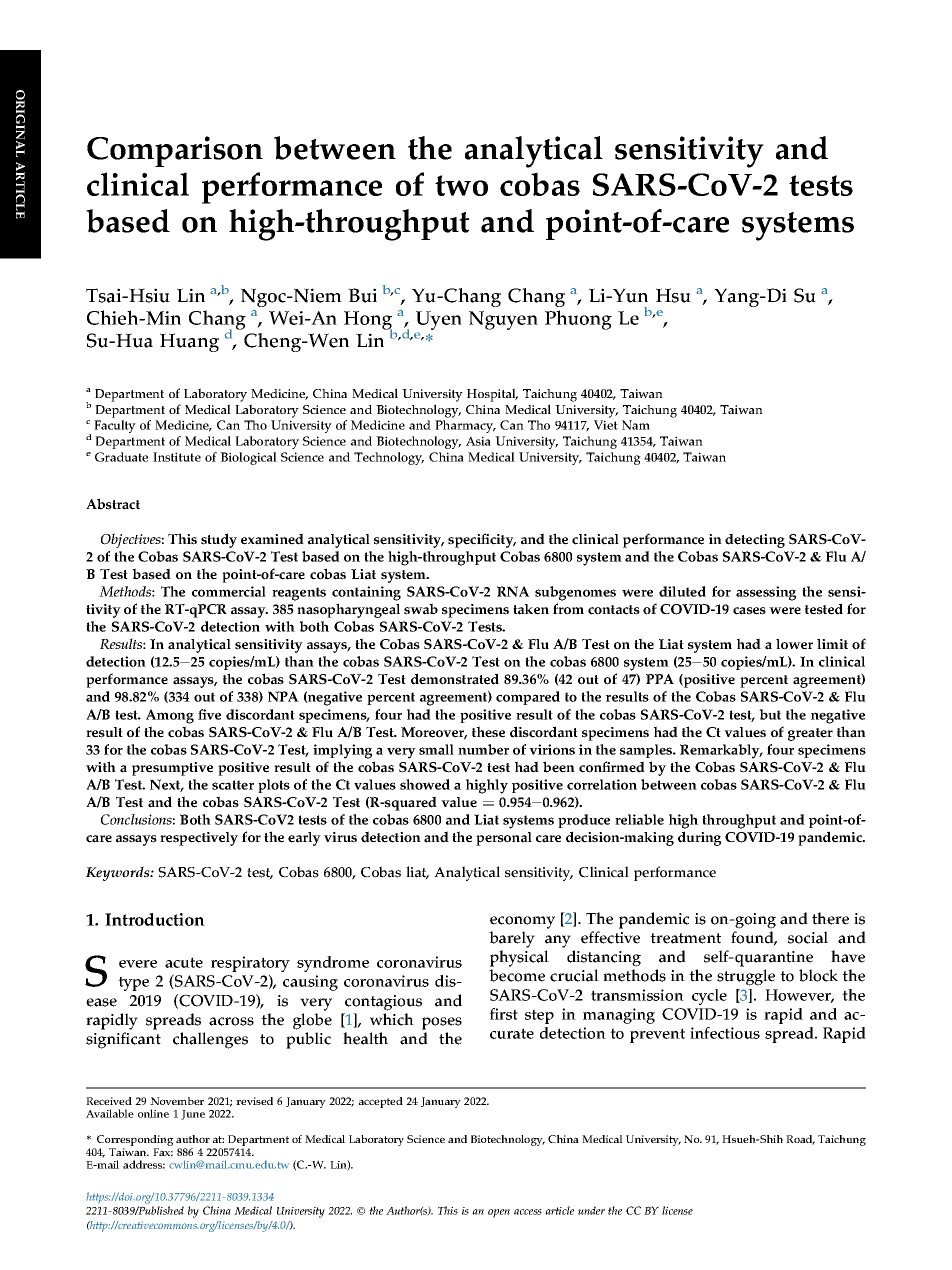 The height and width of the screenshot is (1270, 952). I want to click on Corresponding, so click(134, 1142).
